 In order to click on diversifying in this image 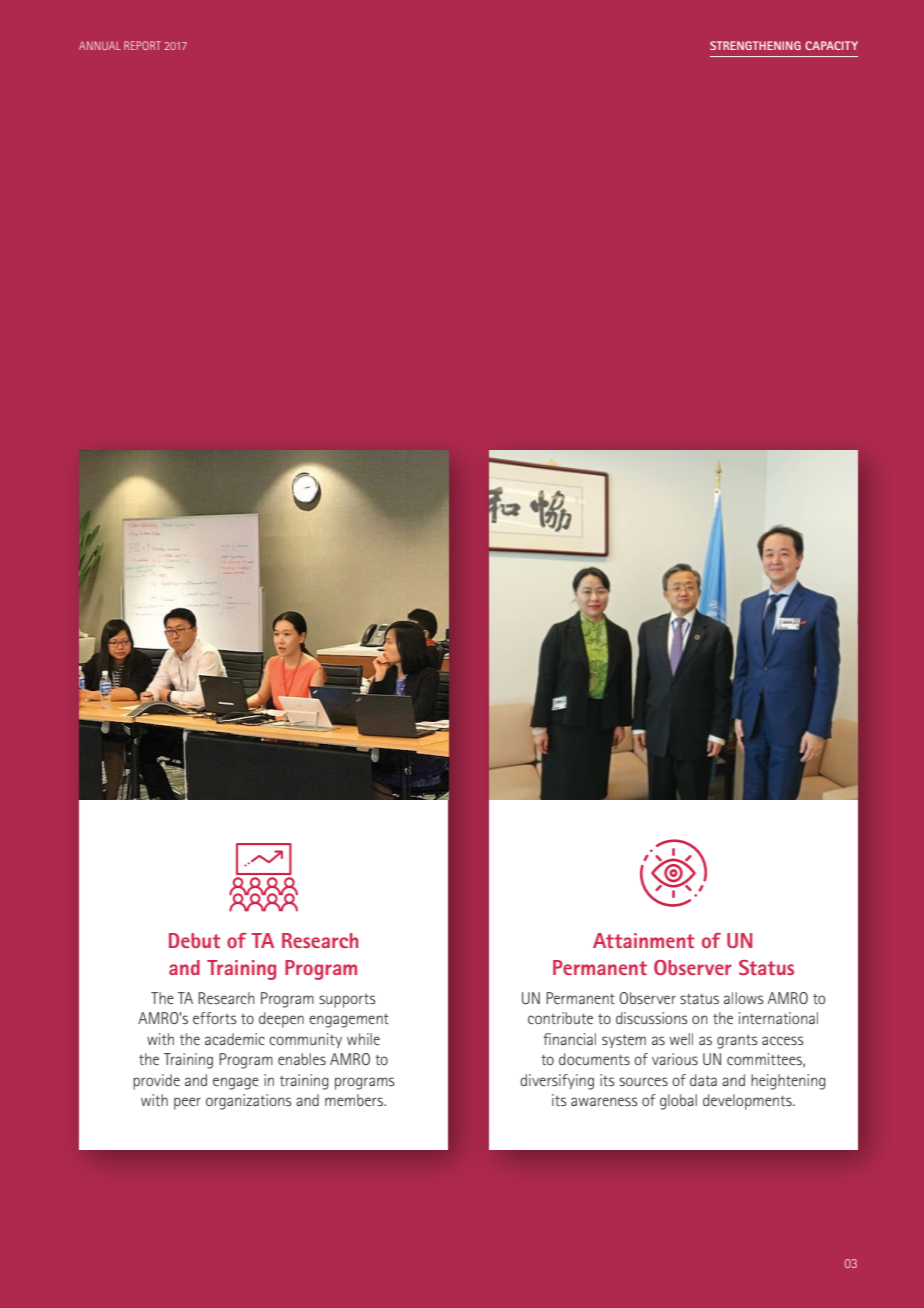, I will do `click(557, 1082)`.
